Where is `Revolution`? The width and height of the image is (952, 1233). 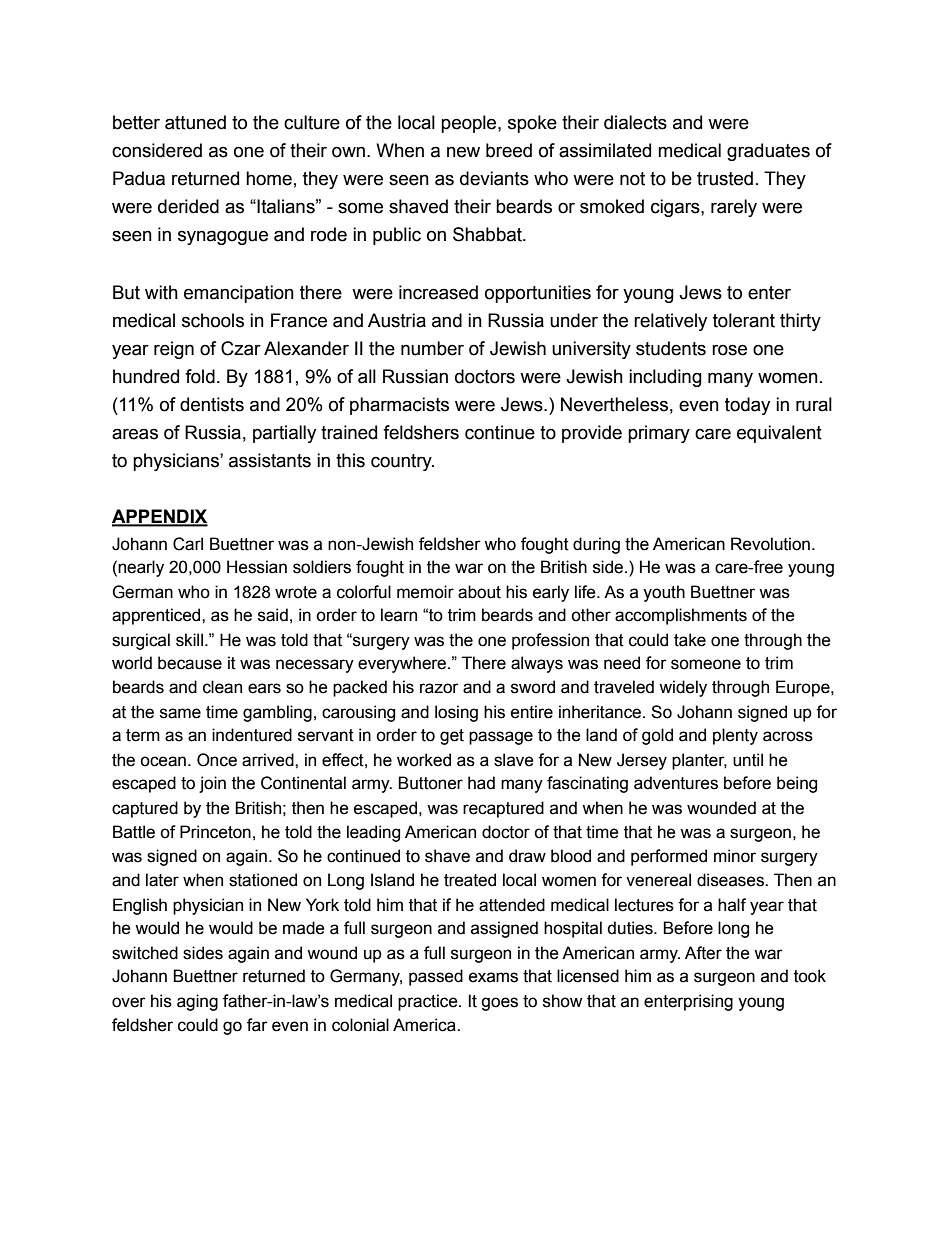 Revolution is located at coordinates (770, 544).
